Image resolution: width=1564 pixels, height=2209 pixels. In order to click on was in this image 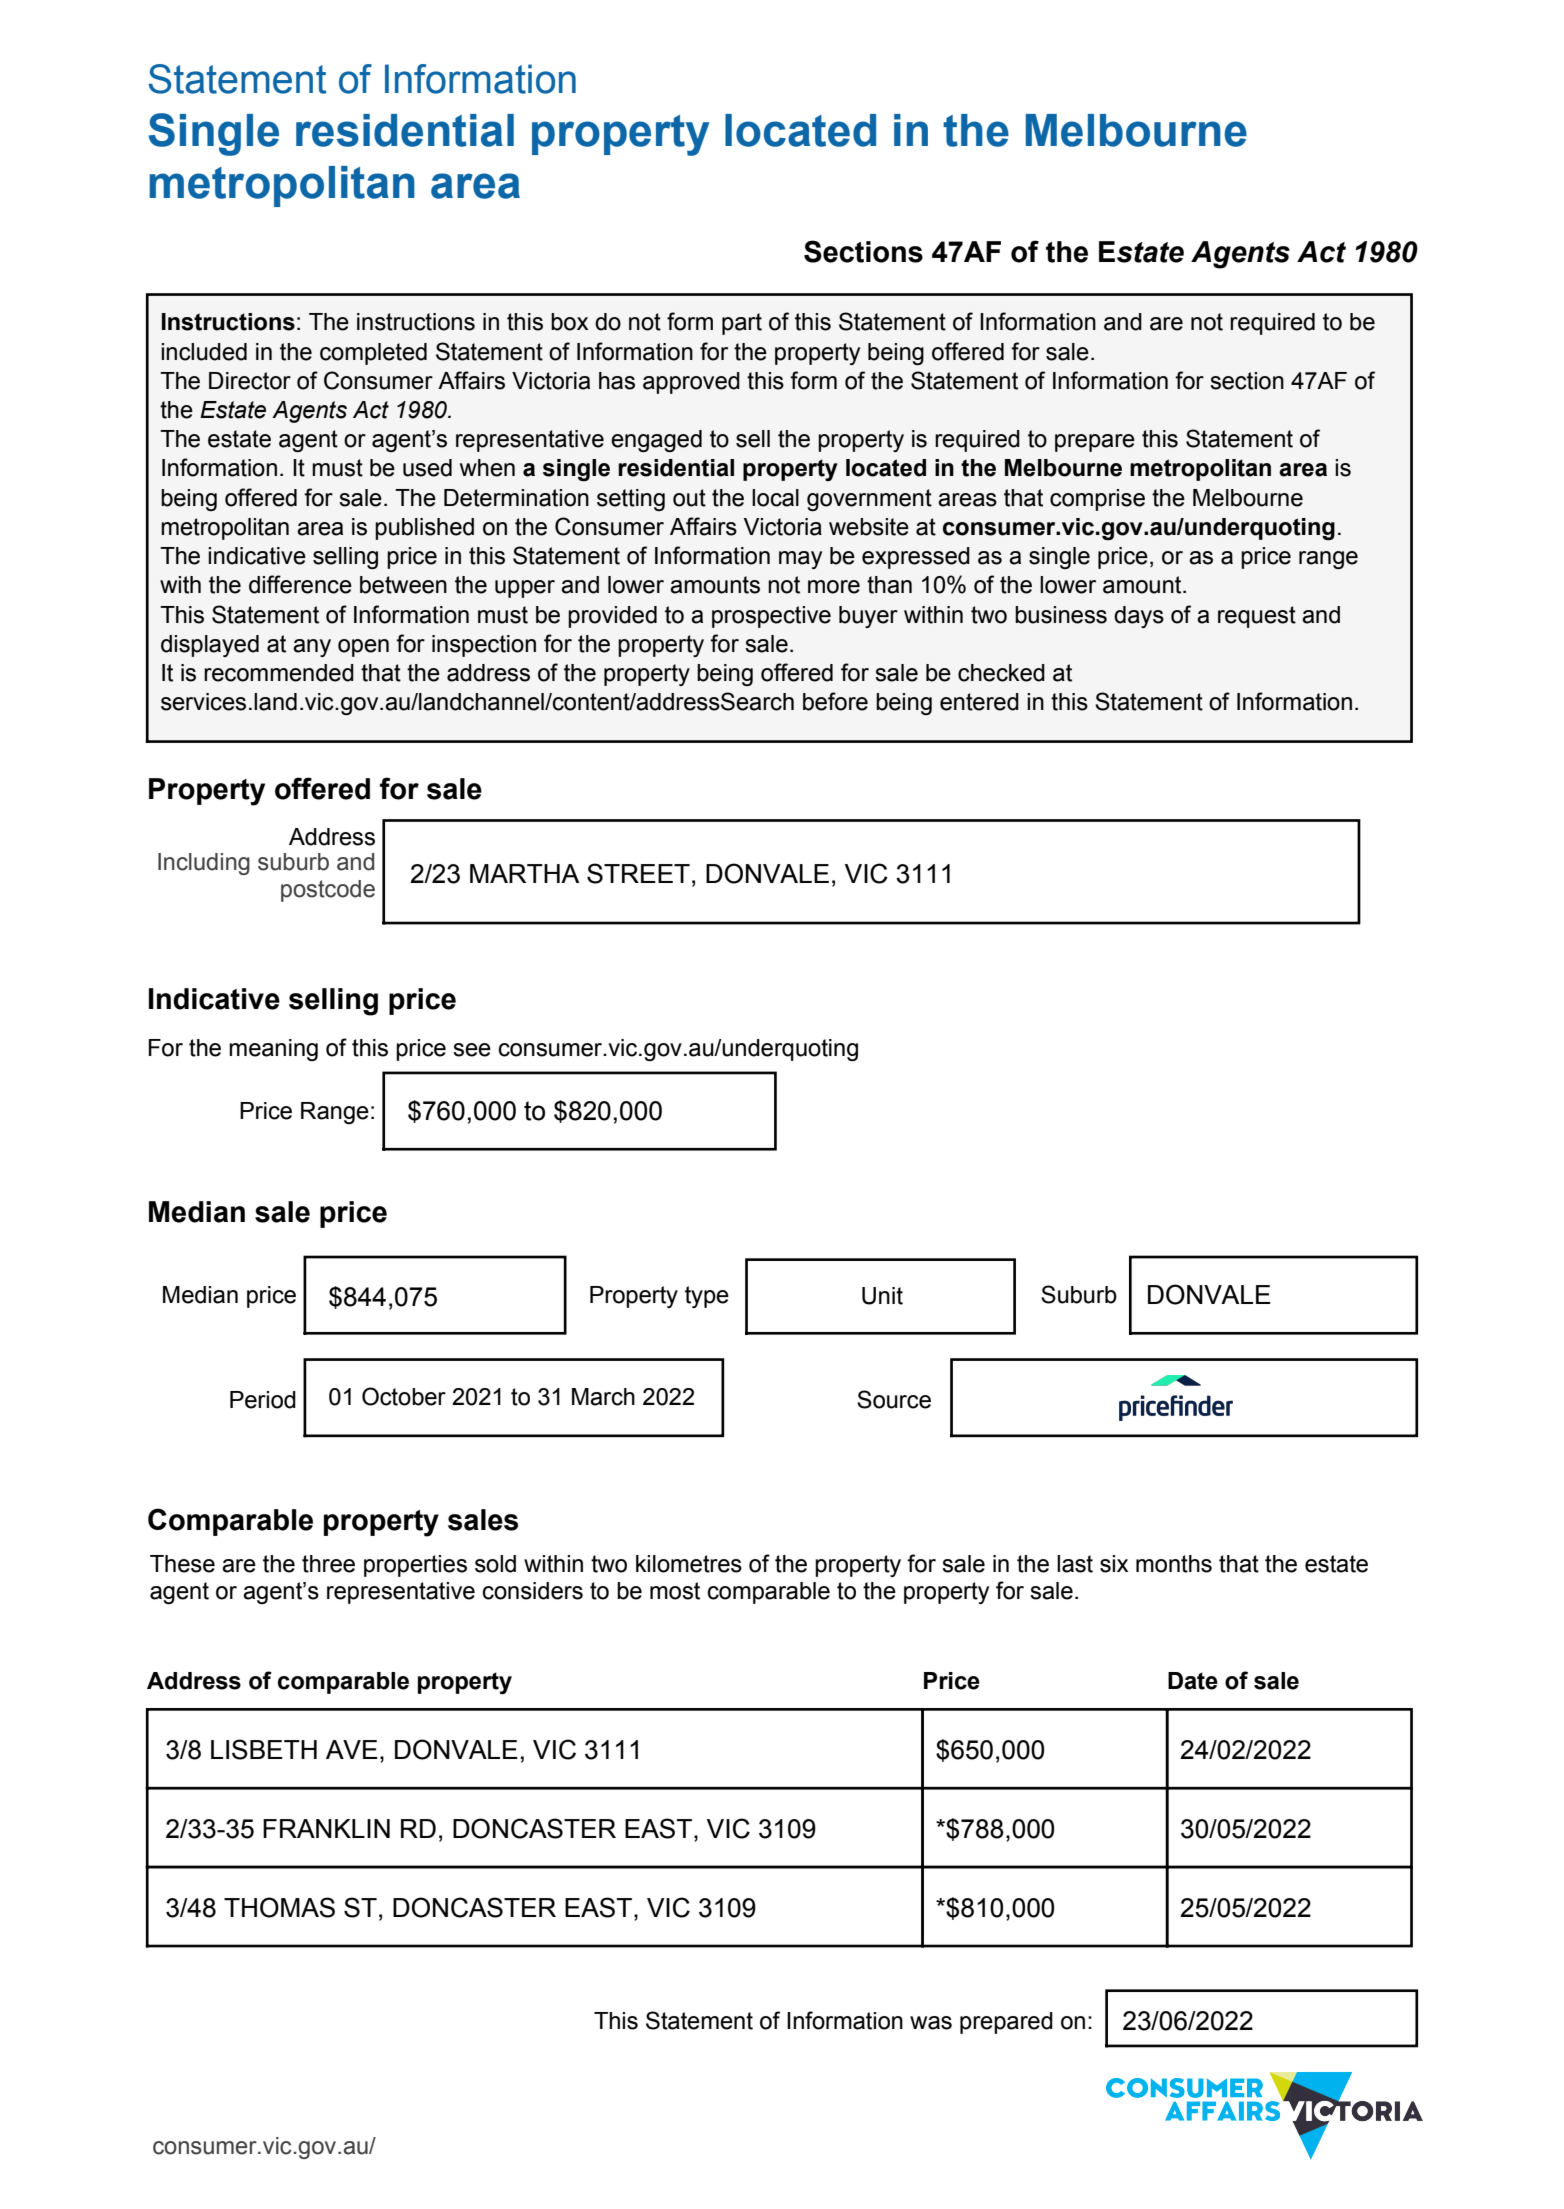, I will do `click(931, 2023)`.
